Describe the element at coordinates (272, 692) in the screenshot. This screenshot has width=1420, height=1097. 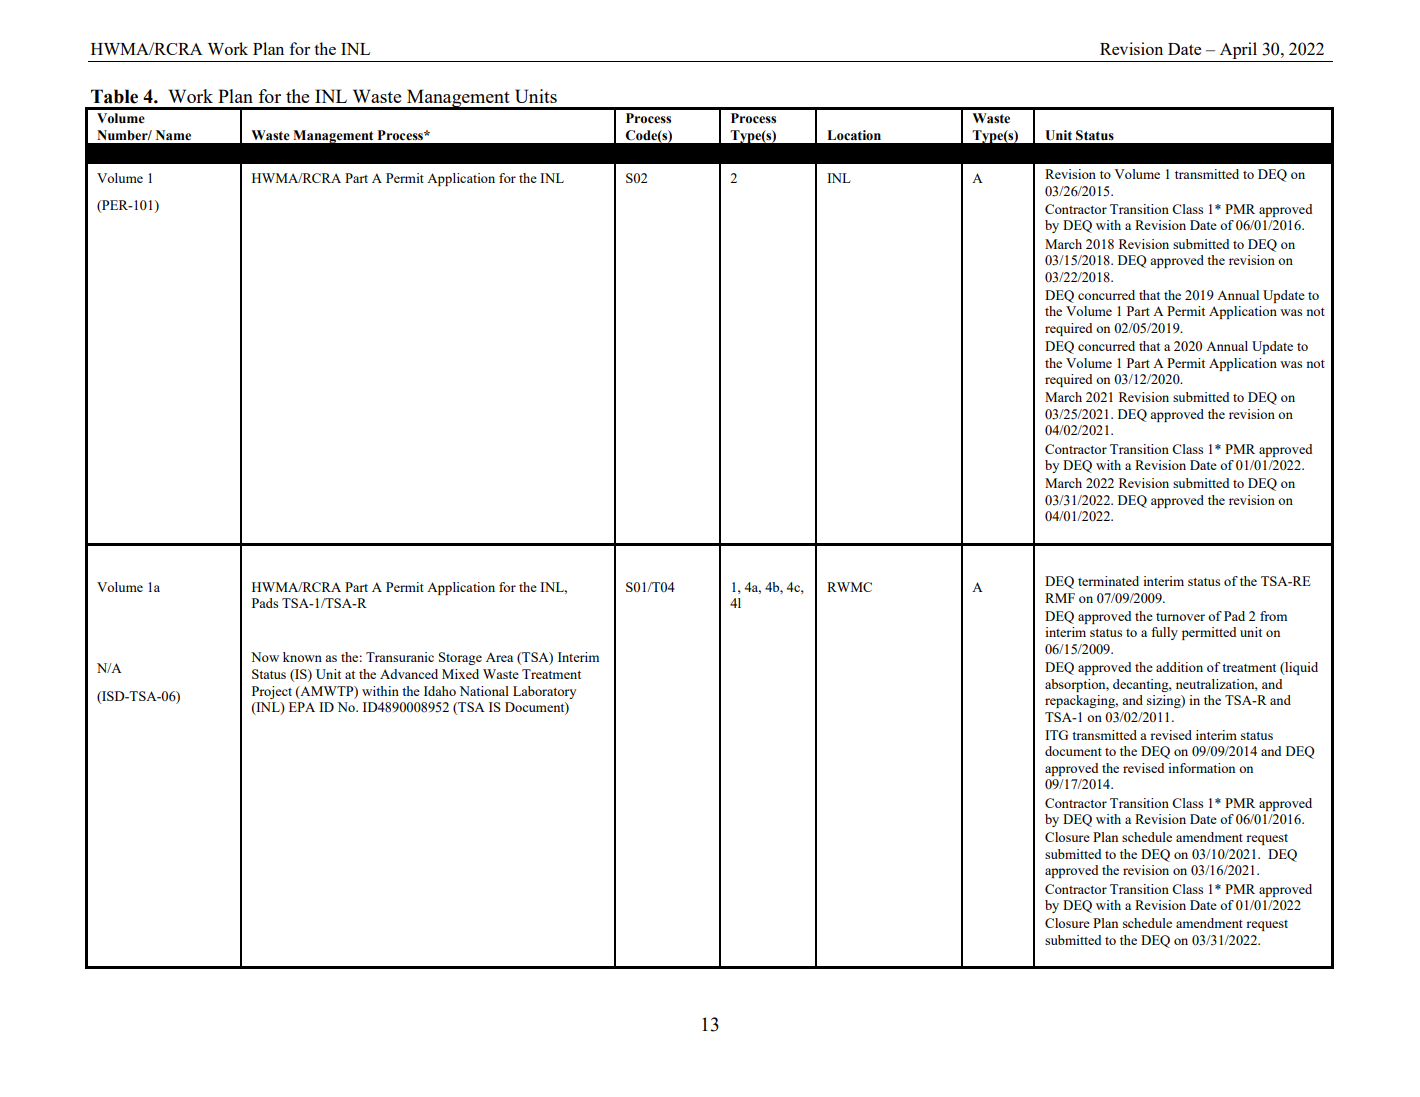
I see `Project` at that location.
